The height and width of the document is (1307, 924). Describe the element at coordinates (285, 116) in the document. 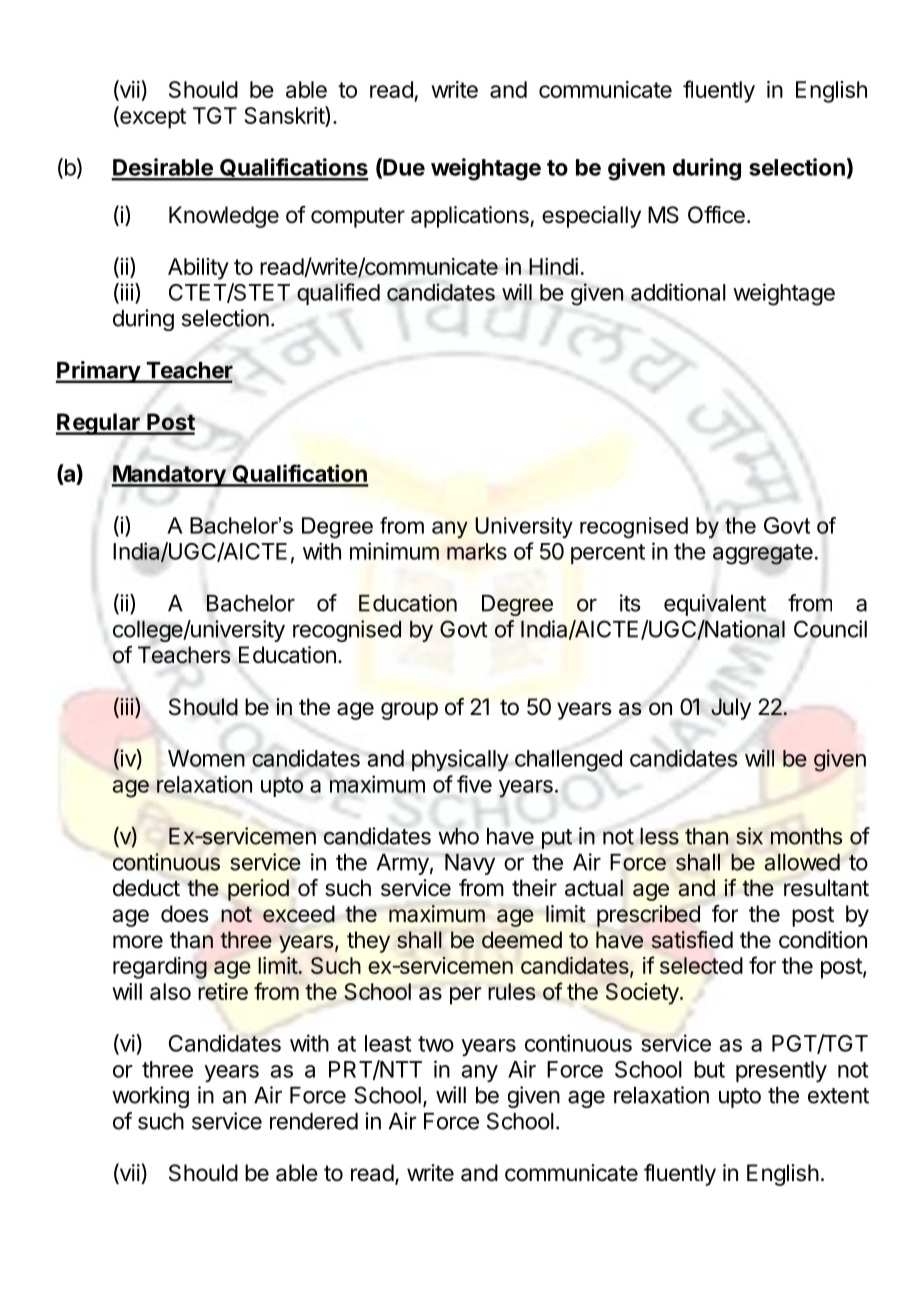

I see `Sanskrit` at that location.
